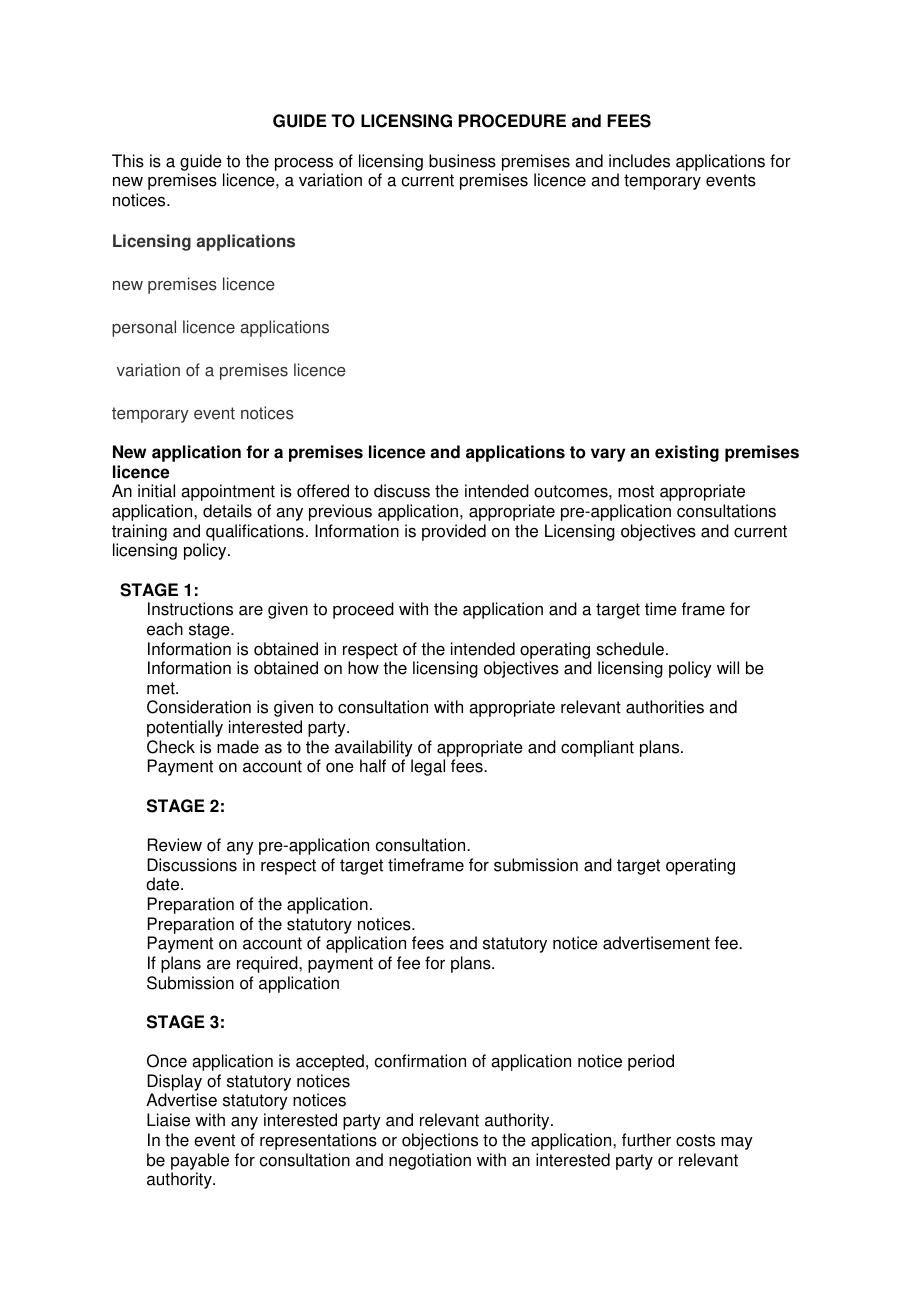 This image has height=1308, width=924. What do you see at coordinates (462, 161) in the image?
I see `business` at bounding box center [462, 161].
